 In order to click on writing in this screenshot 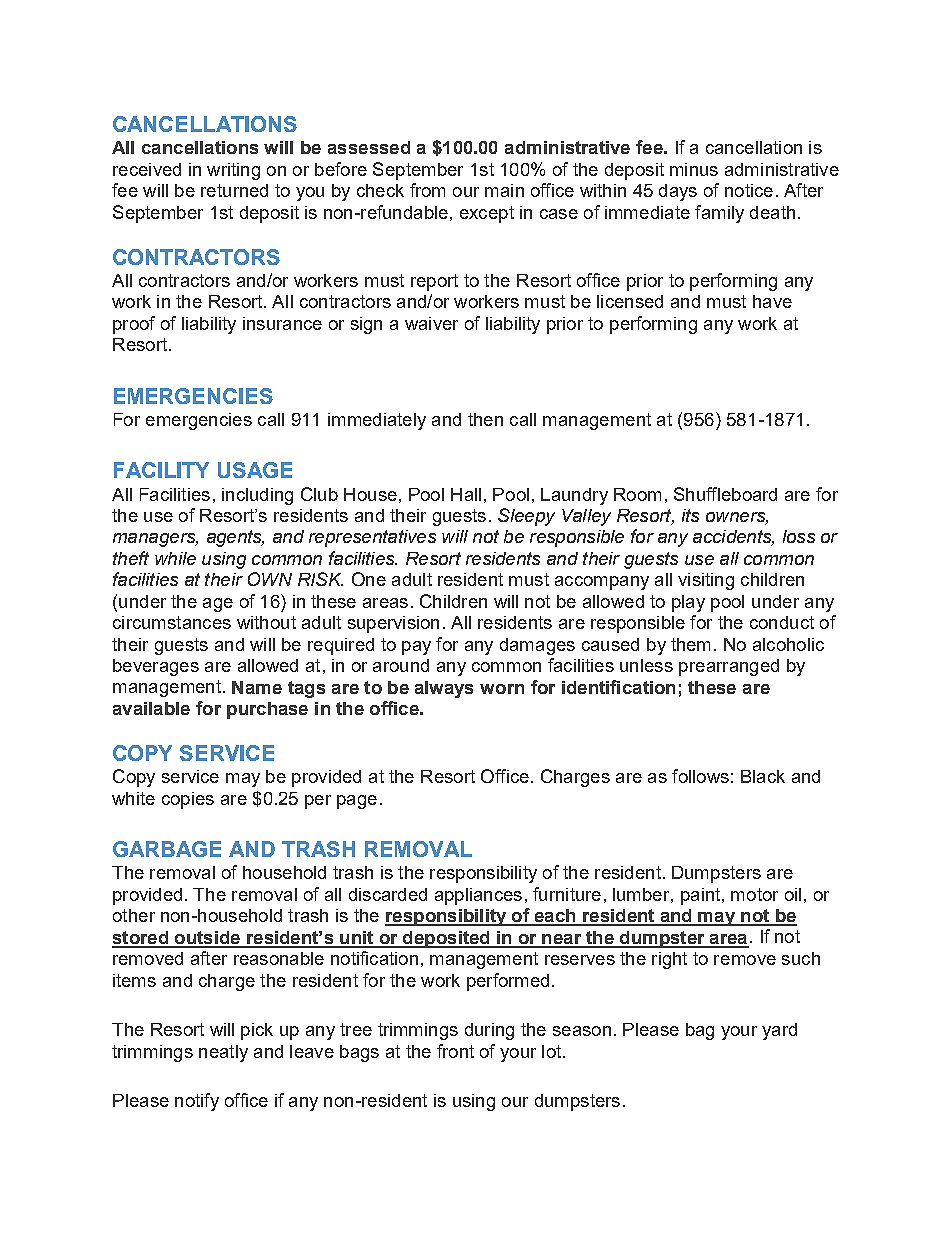, I will do `click(233, 171)`.
